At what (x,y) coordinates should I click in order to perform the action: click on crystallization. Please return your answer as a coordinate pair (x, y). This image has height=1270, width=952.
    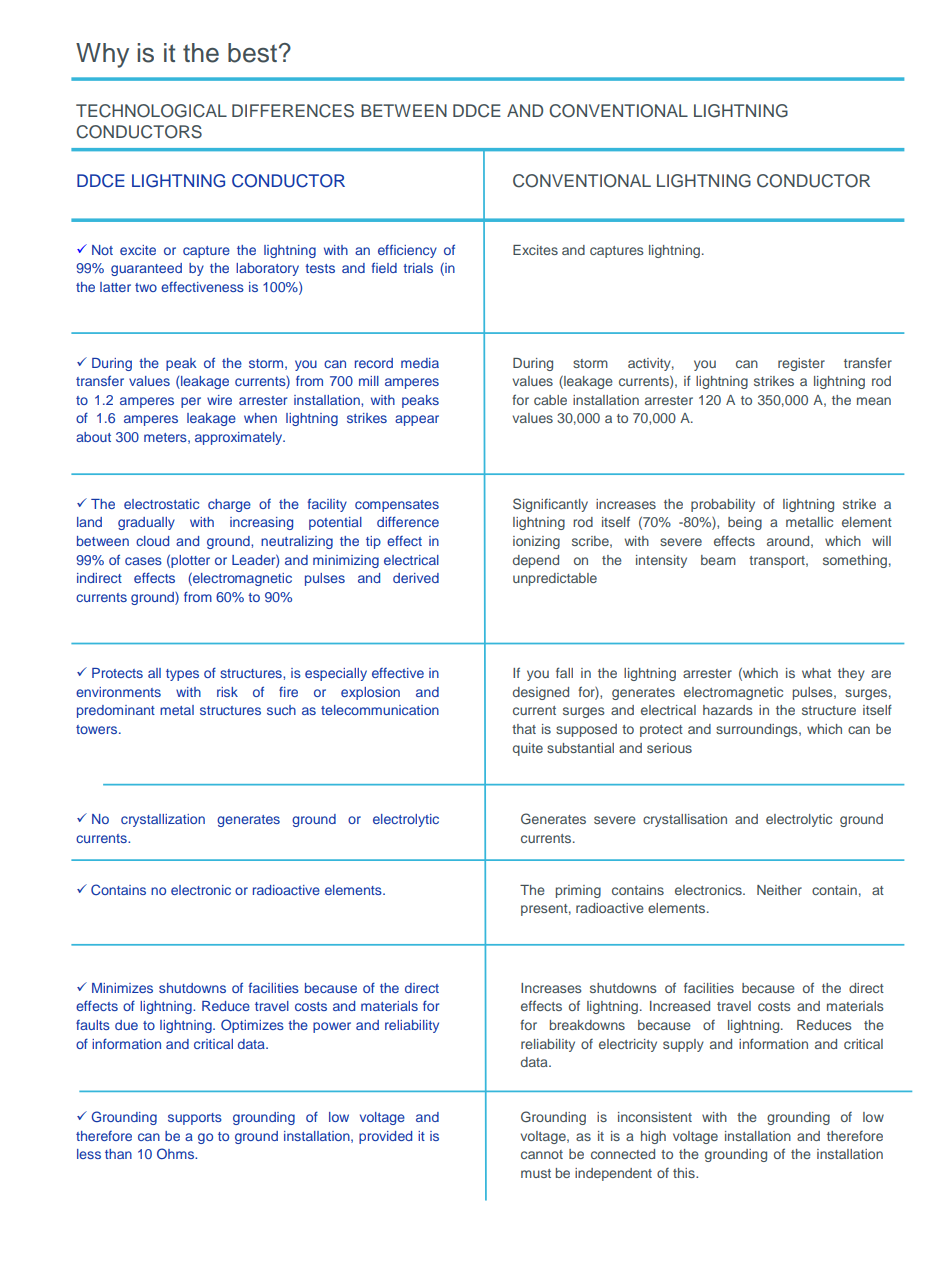
    Looking at the image, I should click on (163, 820).
